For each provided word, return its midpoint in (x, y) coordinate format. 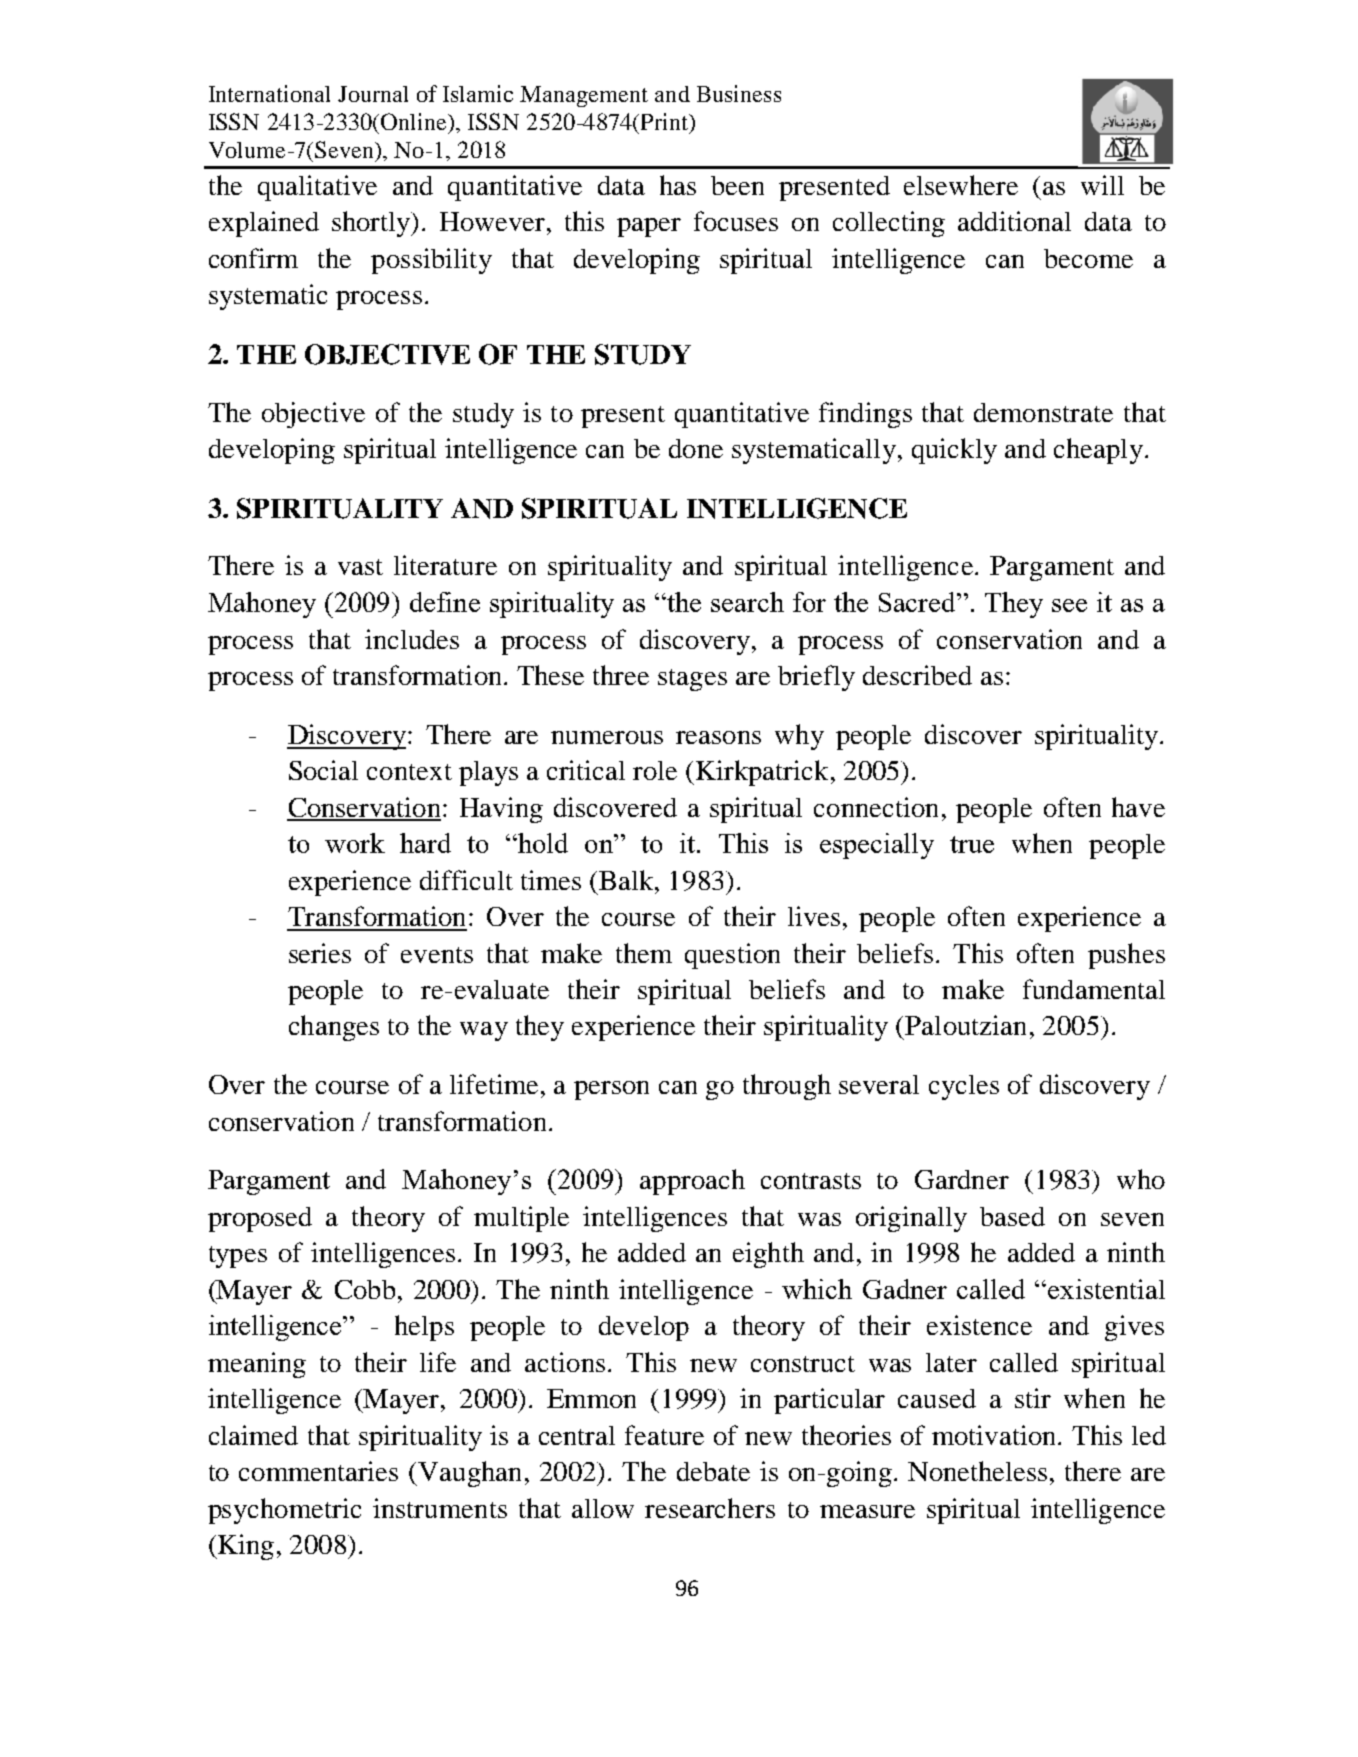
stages (692, 680)
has (678, 185)
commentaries (318, 1471)
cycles (964, 1087)
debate (713, 1471)
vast (360, 567)
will (1102, 185)
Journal (373, 94)
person (611, 1090)
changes (334, 1028)
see (1069, 605)
